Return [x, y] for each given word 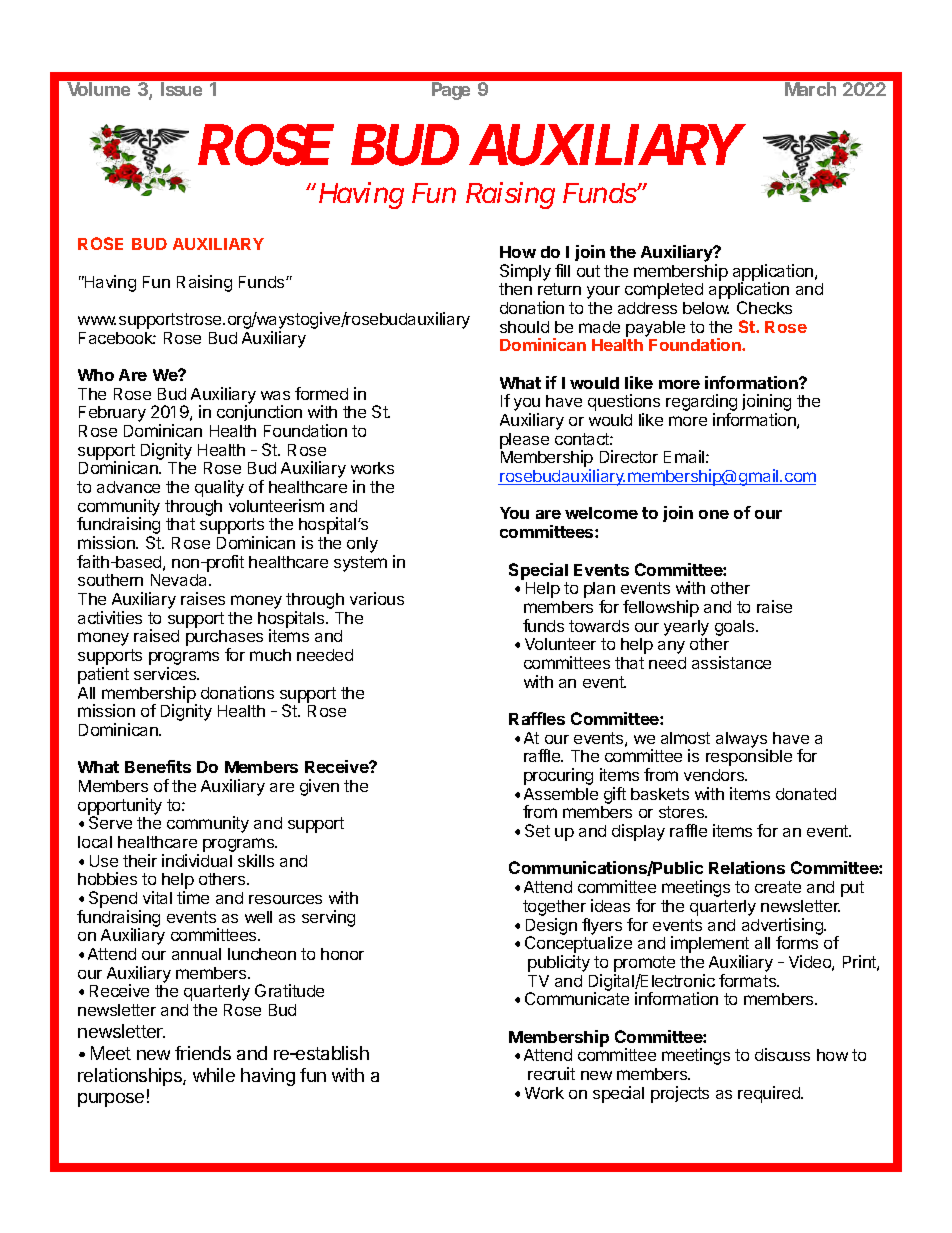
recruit [551, 1073]
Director [629, 456]
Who [96, 375]
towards [599, 626]
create [778, 887]
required [770, 1094]
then [515, 289]
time [193, 897]
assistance [731, 662]
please [524, 441]
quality [219, 488]
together [555, 909]
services [166, 673]
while [214, 1075]
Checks [764, 307]
